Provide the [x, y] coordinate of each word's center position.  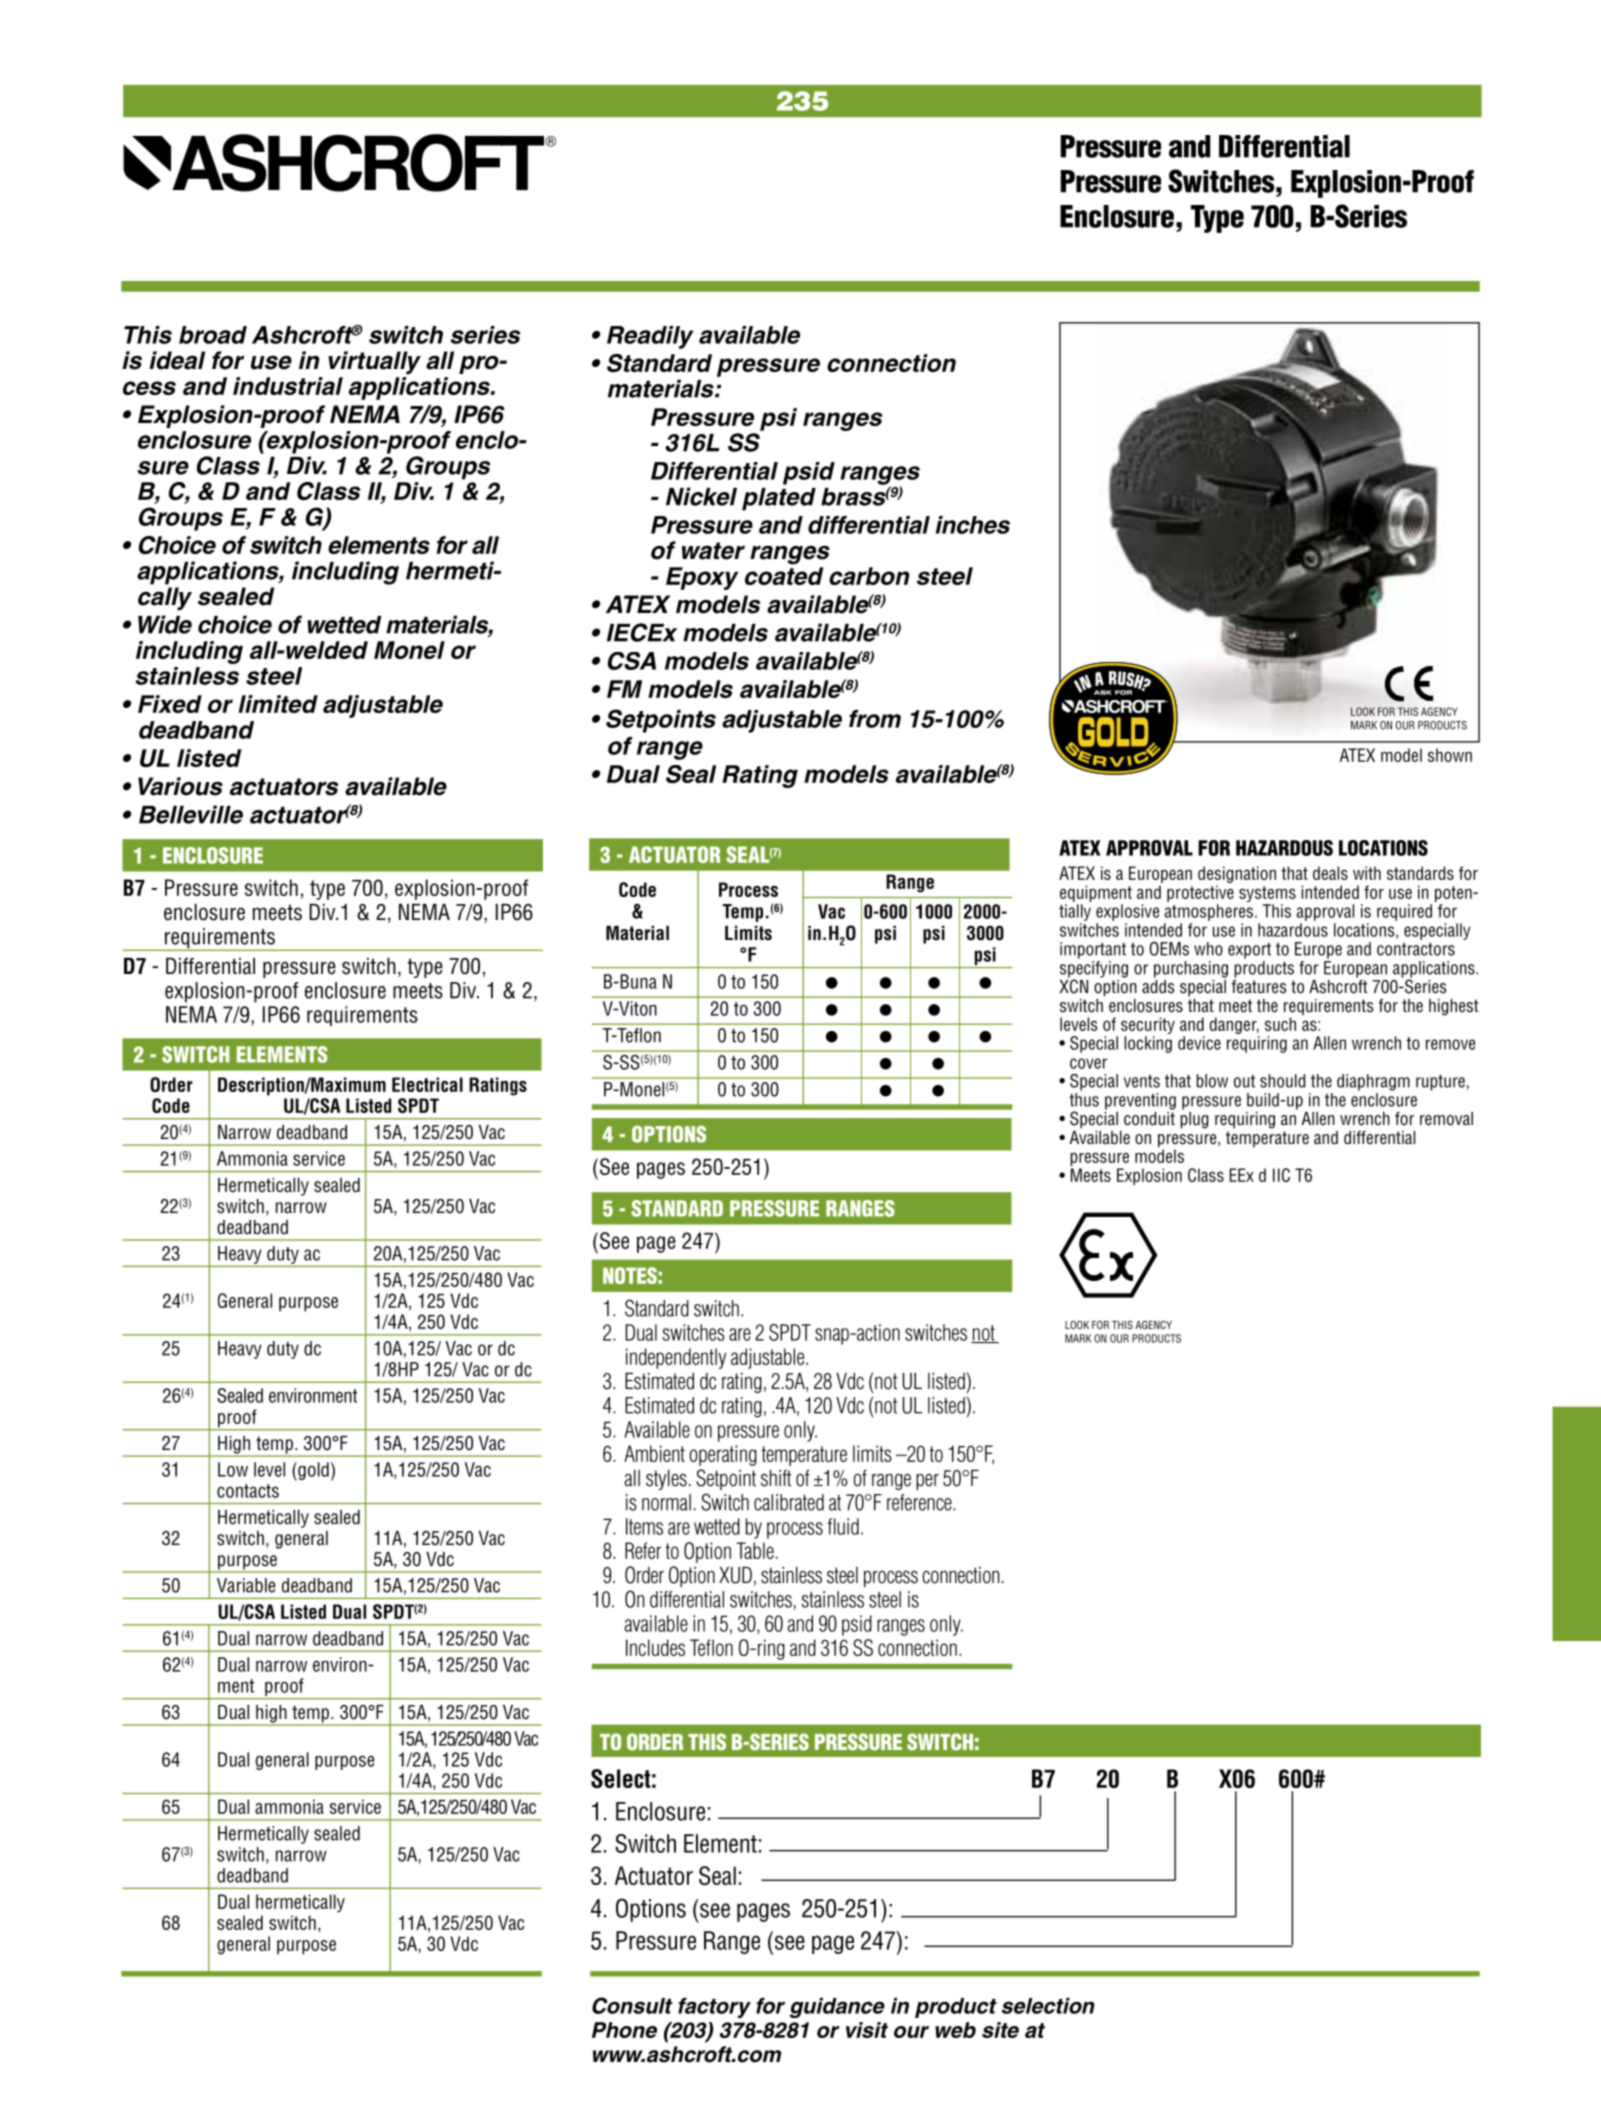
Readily [650, 337]
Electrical [427, 1084]
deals [1330, 873]
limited [278, 704]
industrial [288, 386]
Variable [246, 1585]
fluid [843, 1526]
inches [973, 525]
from [875, 719]
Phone [624, 2030]
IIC [1281, 1175]
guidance [837, 2008]
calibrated [789, 1502]
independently [676, 1358]
